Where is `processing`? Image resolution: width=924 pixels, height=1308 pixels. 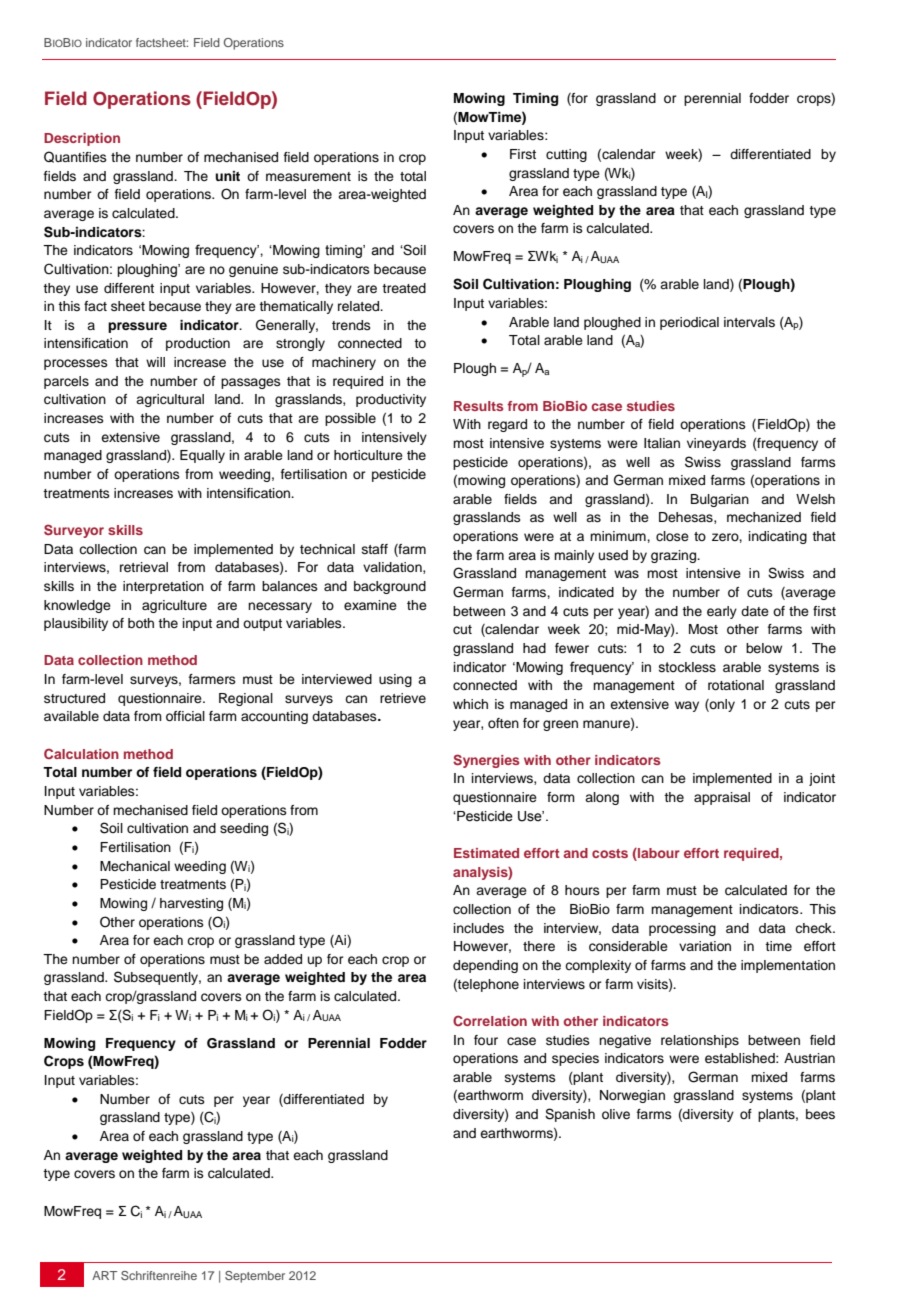 processing is located at coordinates (682, 929).
